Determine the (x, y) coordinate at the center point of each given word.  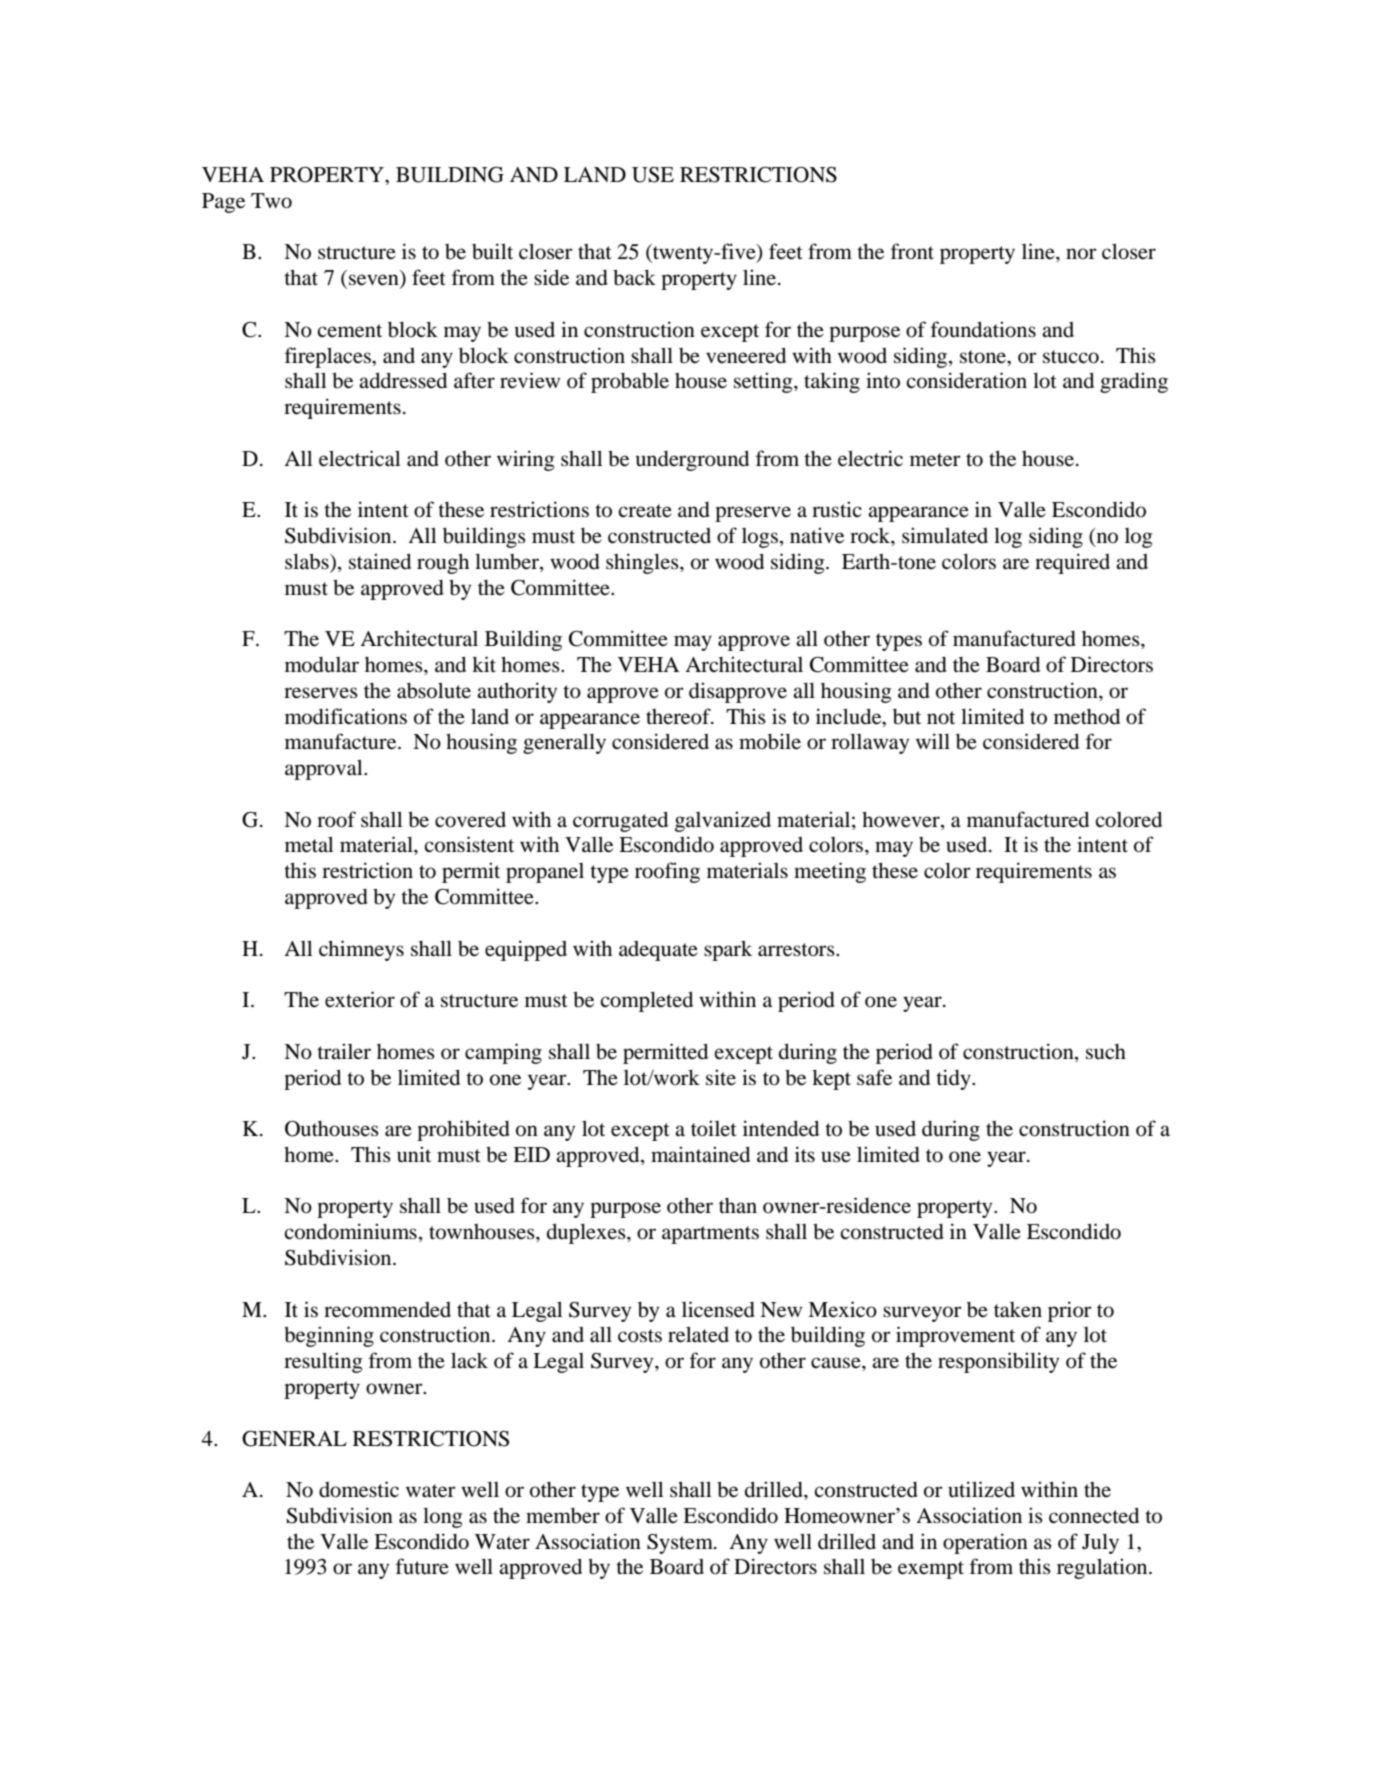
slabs (308, 561)
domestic (359, 1489)
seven (375, 281)
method (1087, 716)
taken (1018, 1310)
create (645, 511)
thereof (679, 716)
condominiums (350, 1231)
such (1106, 1052)
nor (1081, 254)
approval (325, 769)
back (634, 278)
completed (646, 1001)
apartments (710, 1235)
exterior (360, 999)
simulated (945, 535)
